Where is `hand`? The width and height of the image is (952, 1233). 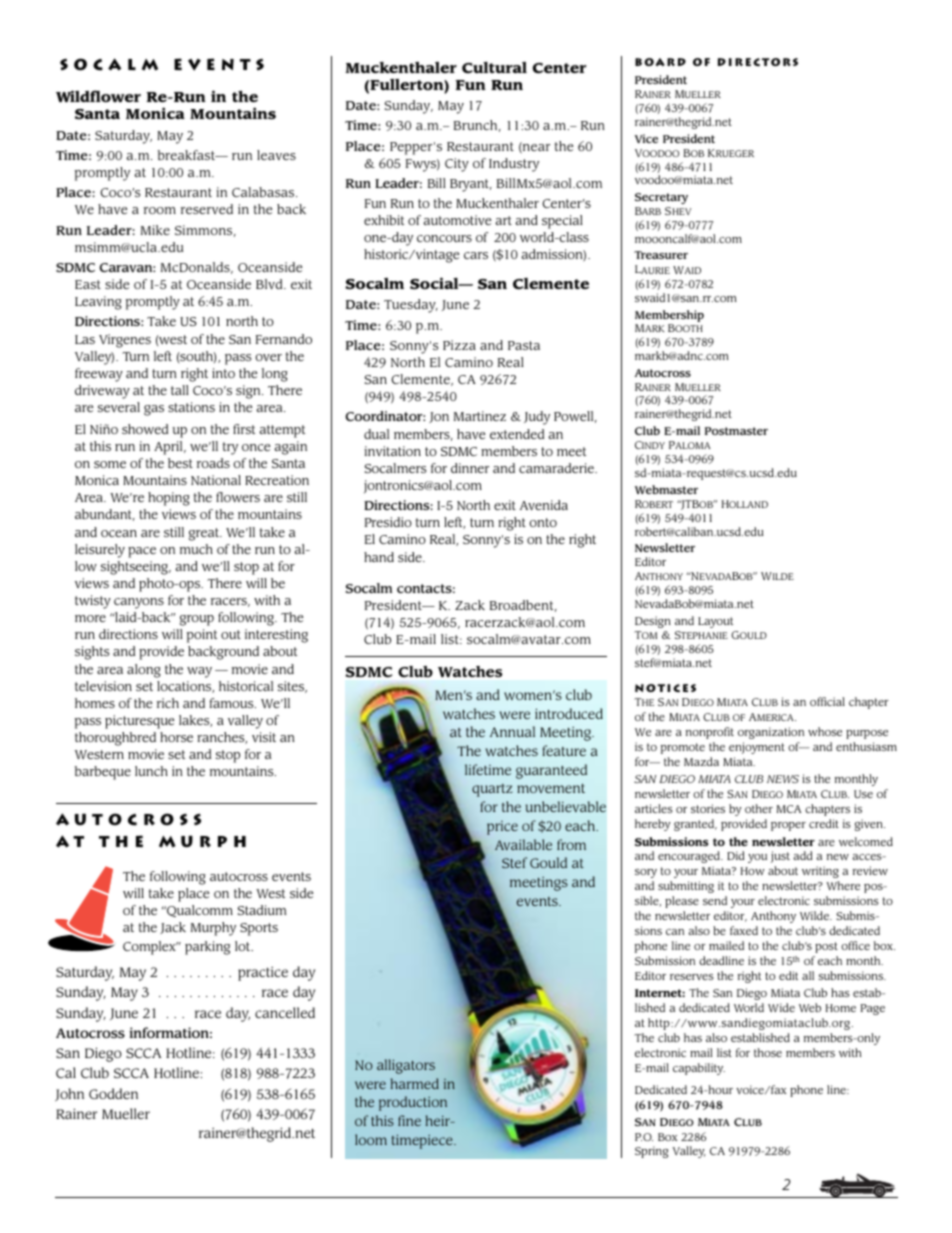 hand is located at coordinates (379, 557).
